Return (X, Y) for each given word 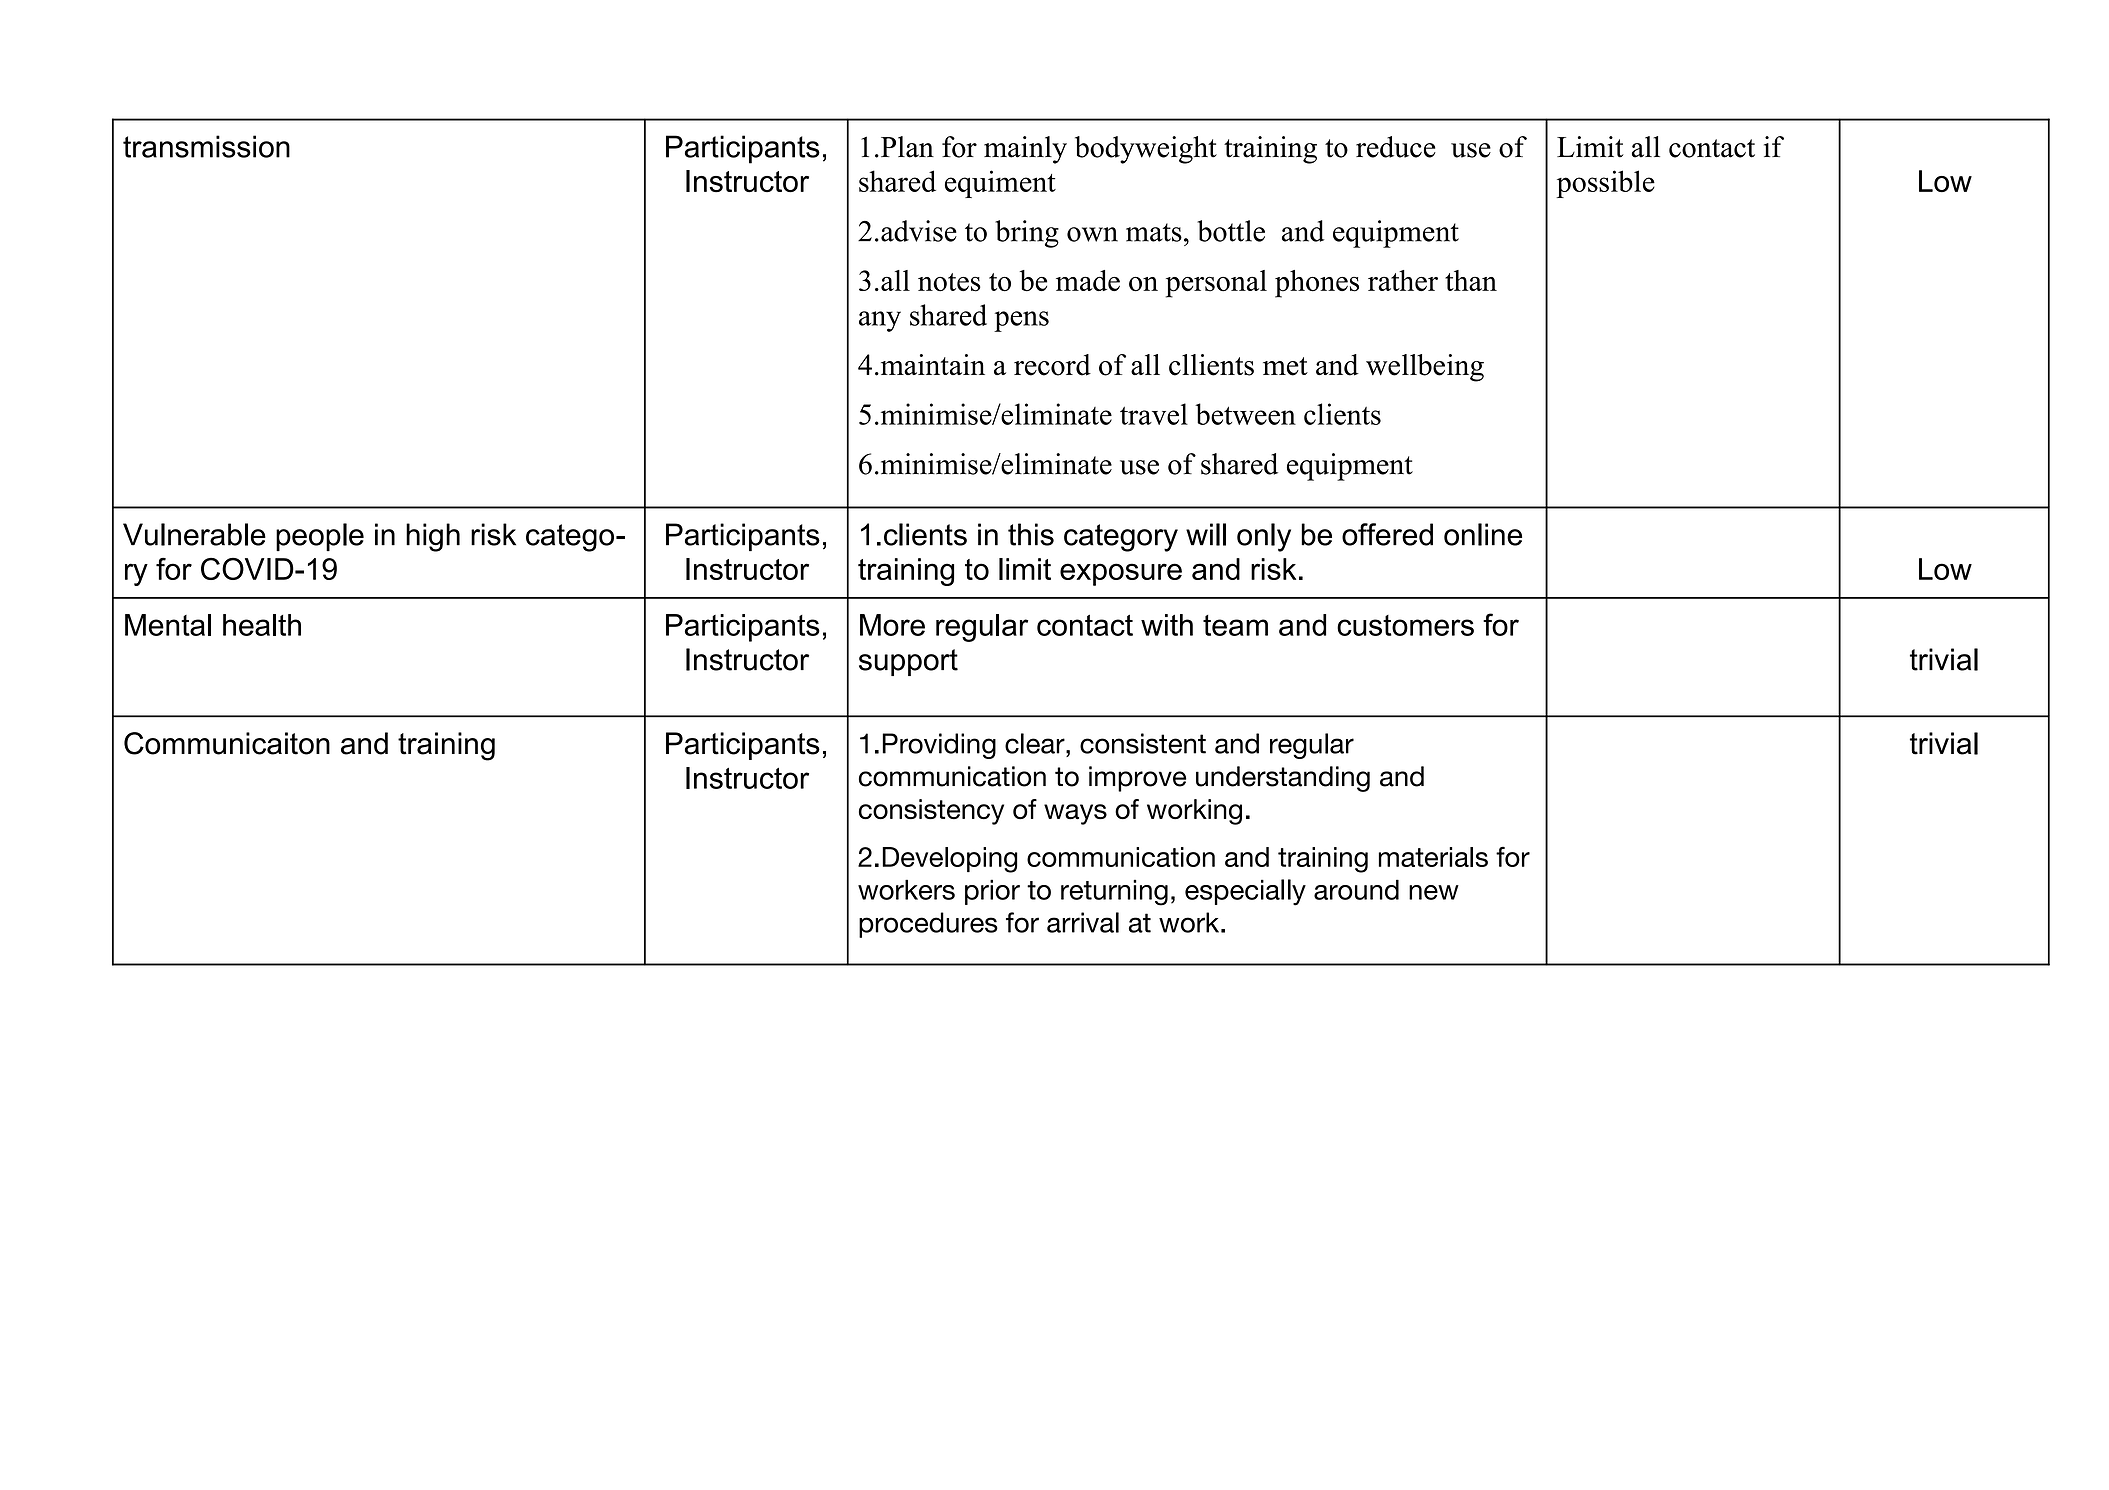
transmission (206, 146)
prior (992, 892)
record (1052, 365)
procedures (928, 925)
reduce (1396, 147)
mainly (1025, 150)
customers (1405, 625)
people (320, 537)
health (262, 625)
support (908, 662)
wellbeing (1425, 368)
